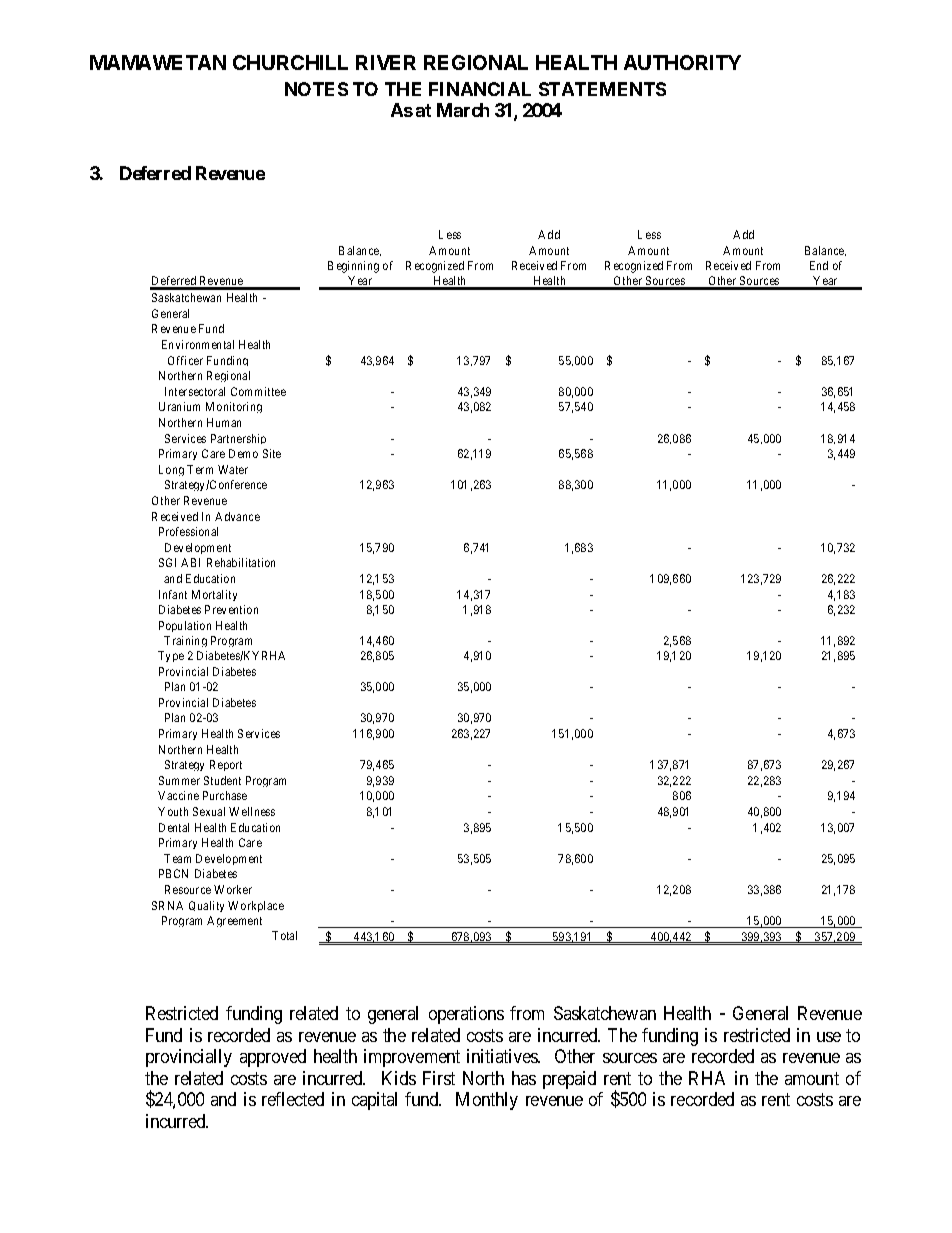 The width and height of the document is (952, 1233). What do you see at coordinates (480, 89) in the document?
I see `FINANCIAL` at bounding box center [480, 89].
